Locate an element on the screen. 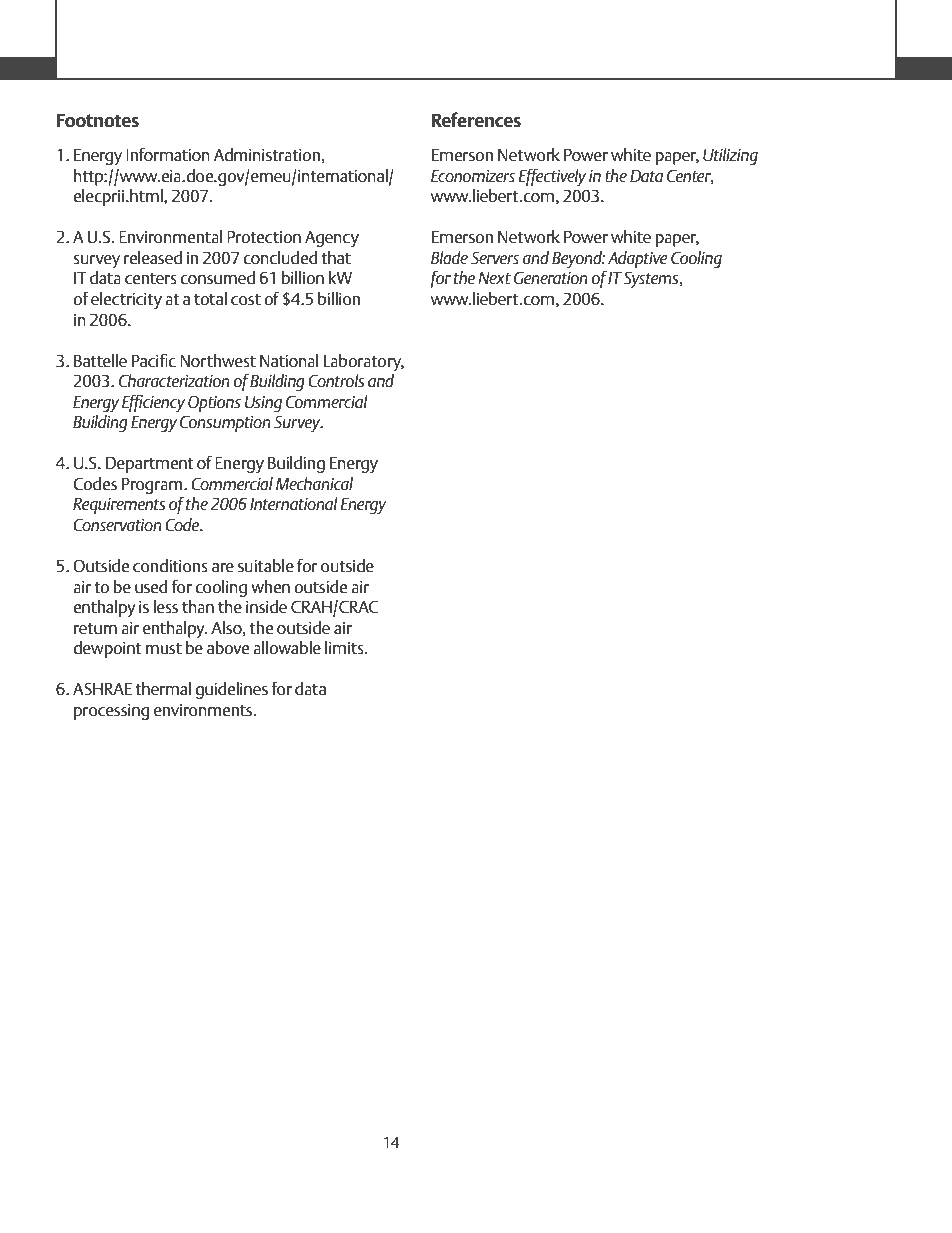  Information is located at coordinates (168, 154).
